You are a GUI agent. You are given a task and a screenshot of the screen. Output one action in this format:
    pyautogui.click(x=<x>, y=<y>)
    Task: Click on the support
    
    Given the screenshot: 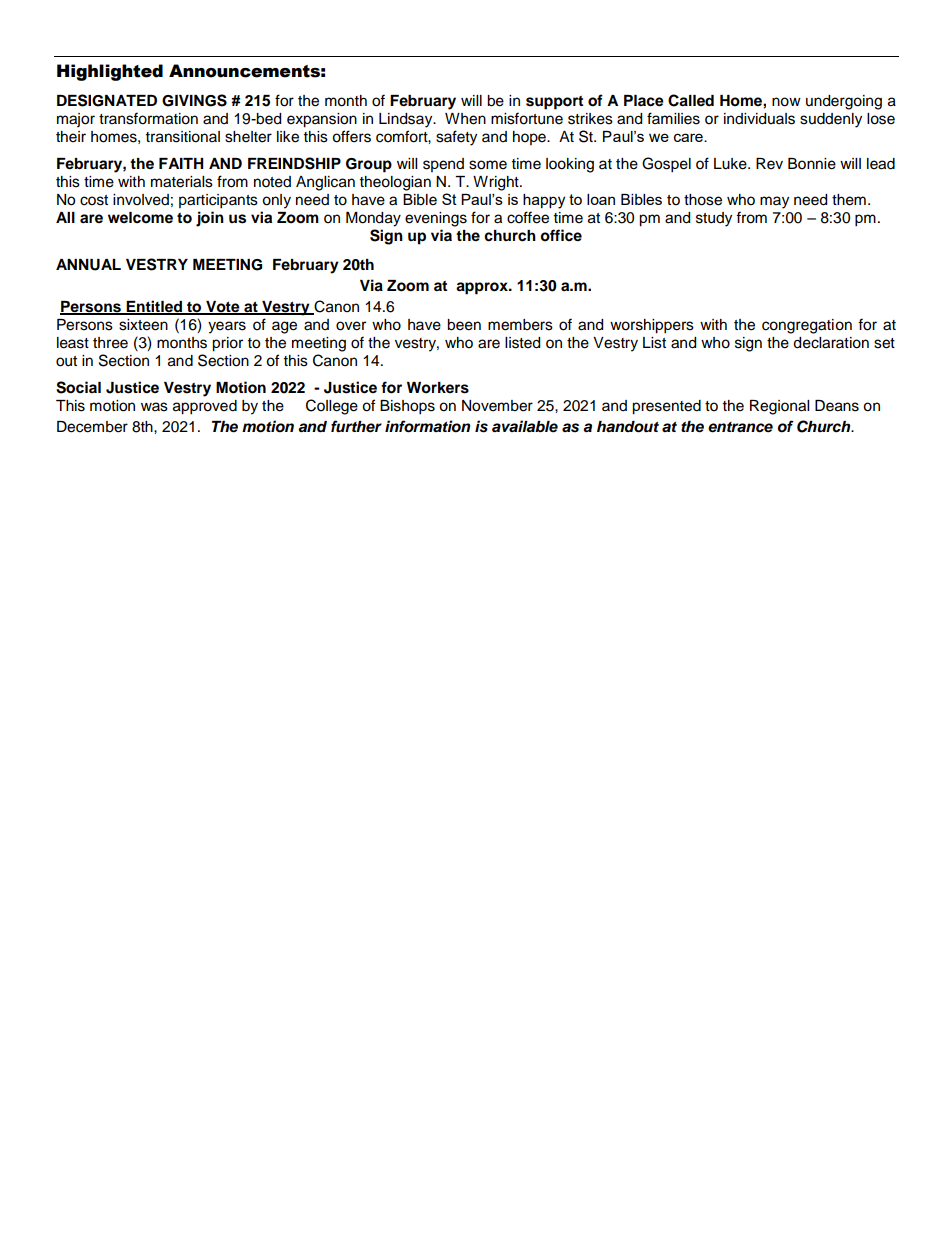 What is the action you would take?
    pyautogui.click(x=554, y=103)
